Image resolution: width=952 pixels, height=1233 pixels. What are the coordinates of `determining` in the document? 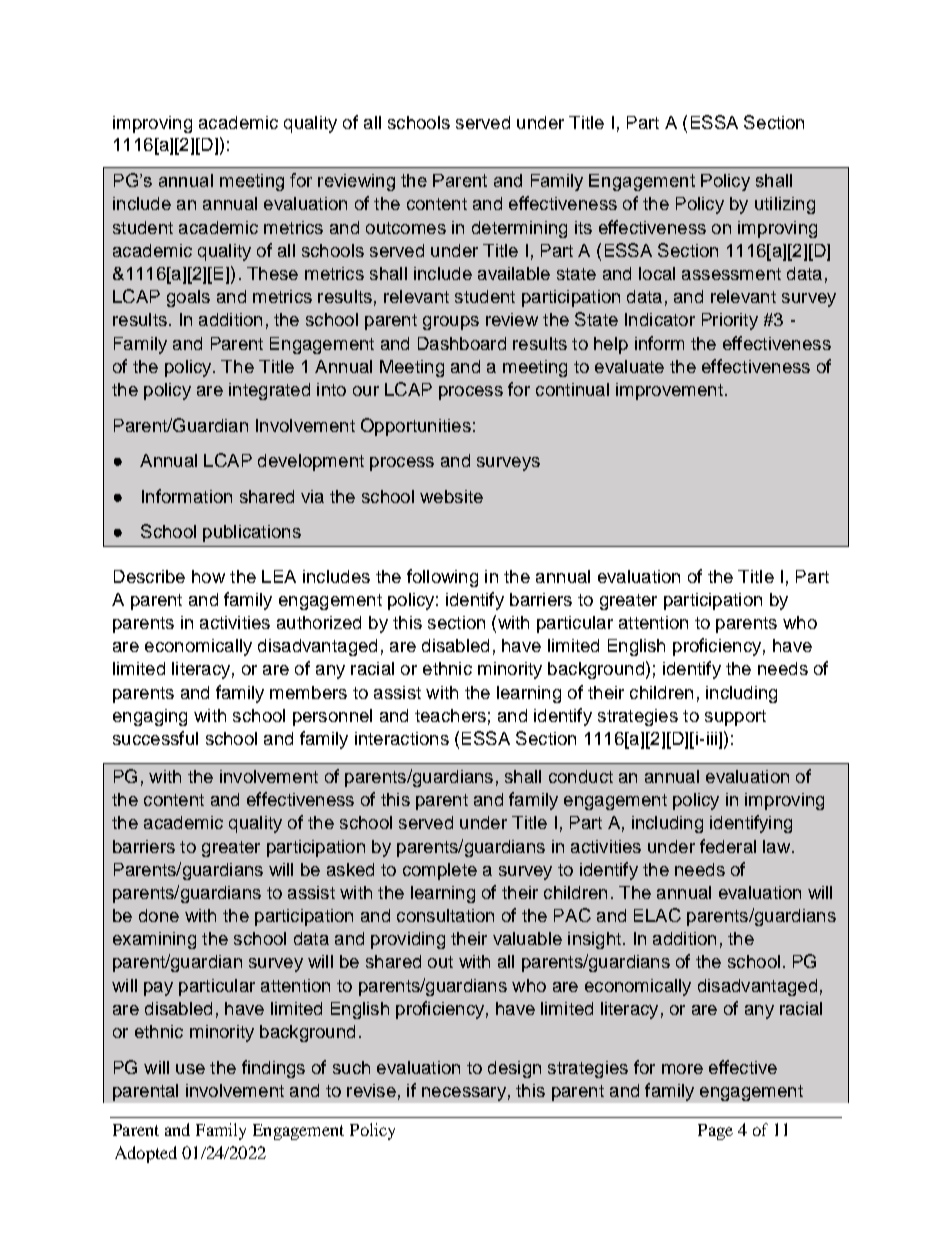 It's located at (519, 229).
